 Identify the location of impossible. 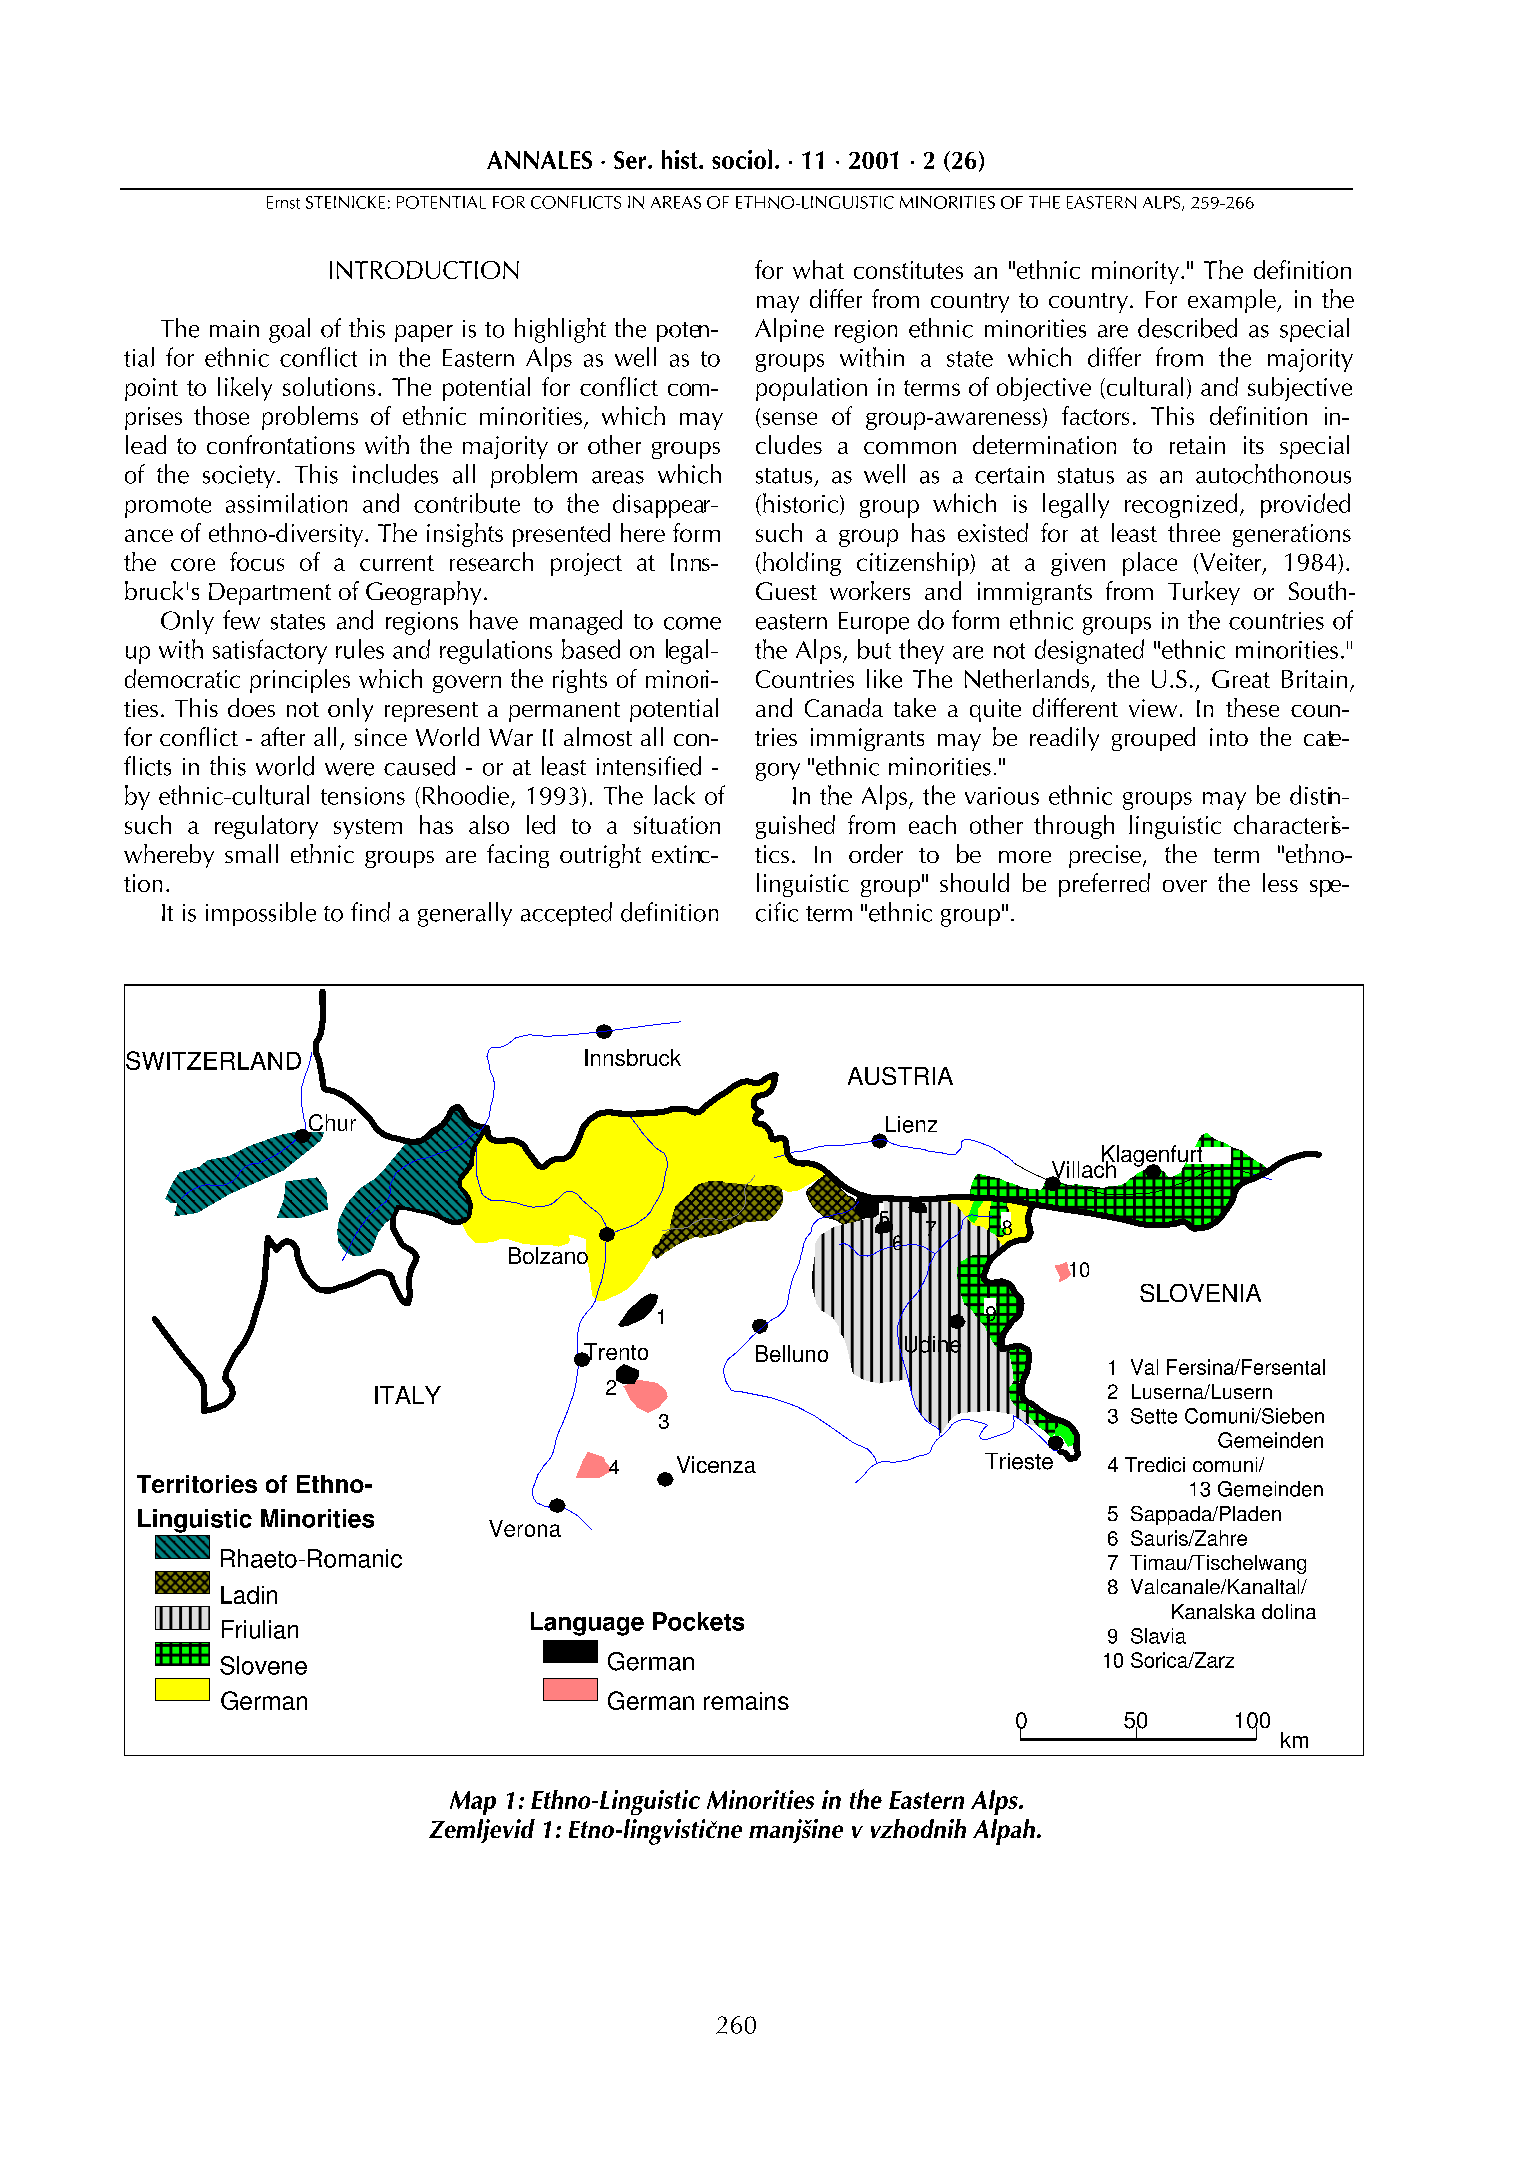
(261, 914).
